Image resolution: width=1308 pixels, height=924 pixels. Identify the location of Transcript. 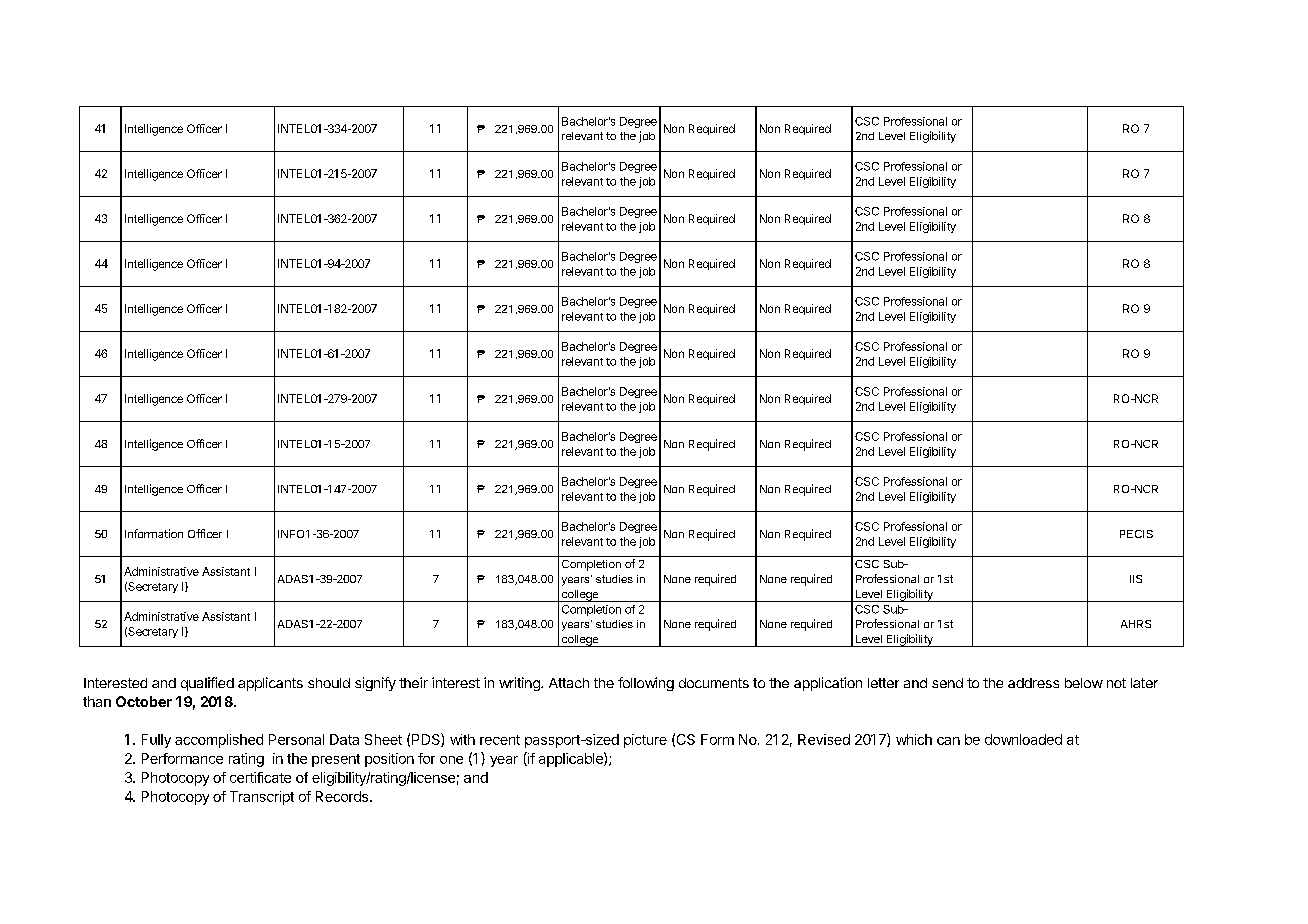
(262, 798).
